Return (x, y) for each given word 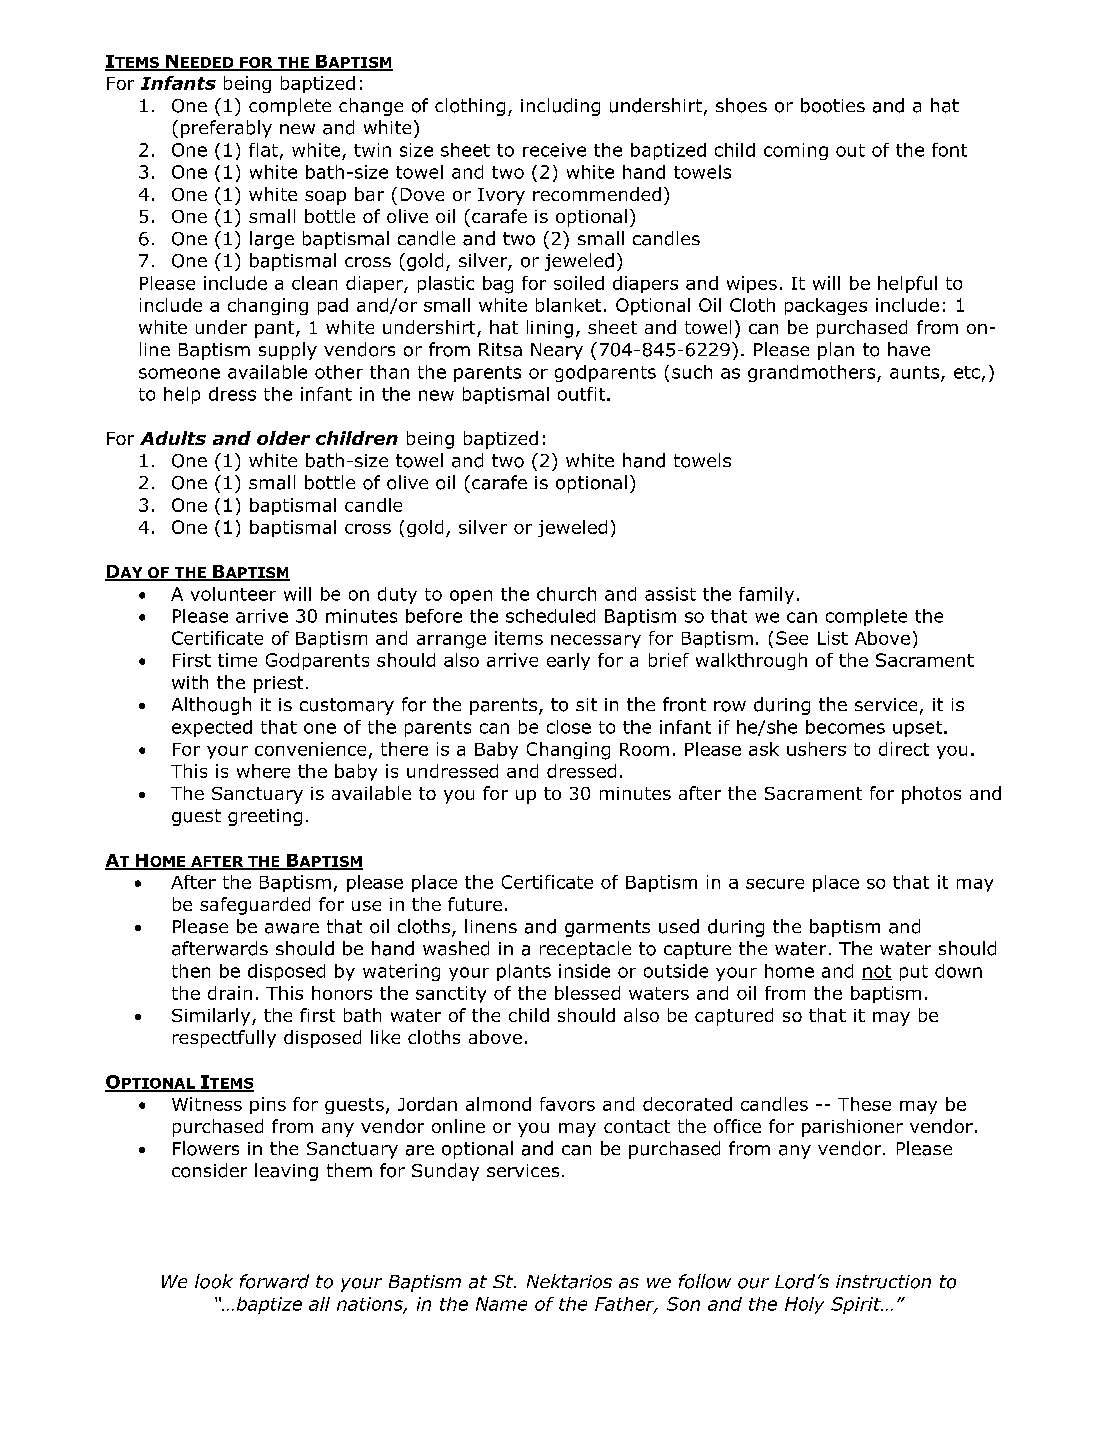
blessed (587, 993)
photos (931, 795)
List (833, 638)
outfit (581, 394)
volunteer (233, 594)
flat (263, 150)
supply (288, 351)
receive (554, 150)
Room (644, 749)
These (864, 1104)
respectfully (224, 1039)
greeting (265, 817)
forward (274, 1281)
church (566, 594)
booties (833, 105)
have (909, 349)
